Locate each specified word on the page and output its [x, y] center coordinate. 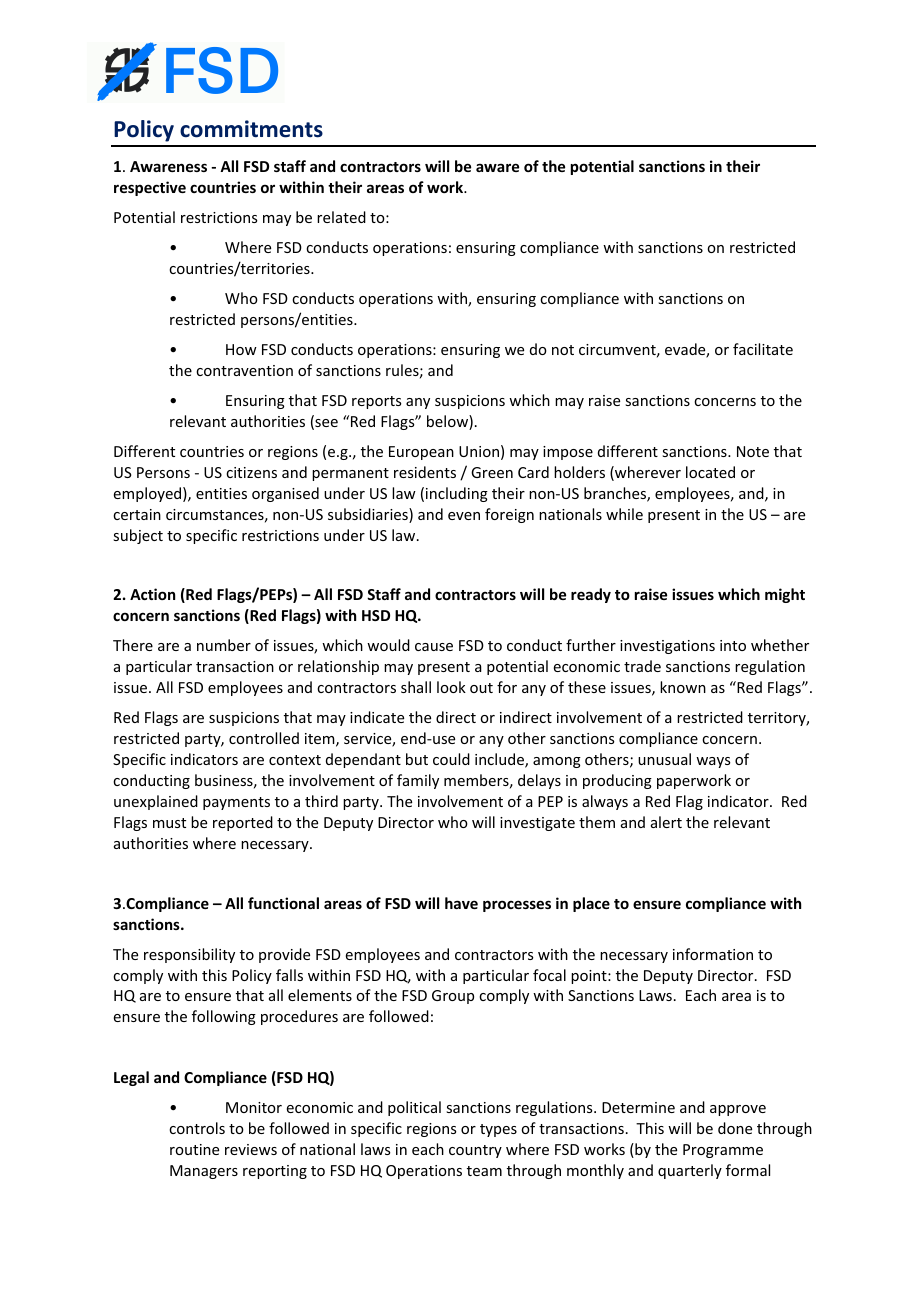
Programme [723, 1151]
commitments [251, 129]
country [475, 1151]
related [341, 217]
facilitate [763, 349]
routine [194, 1149]
